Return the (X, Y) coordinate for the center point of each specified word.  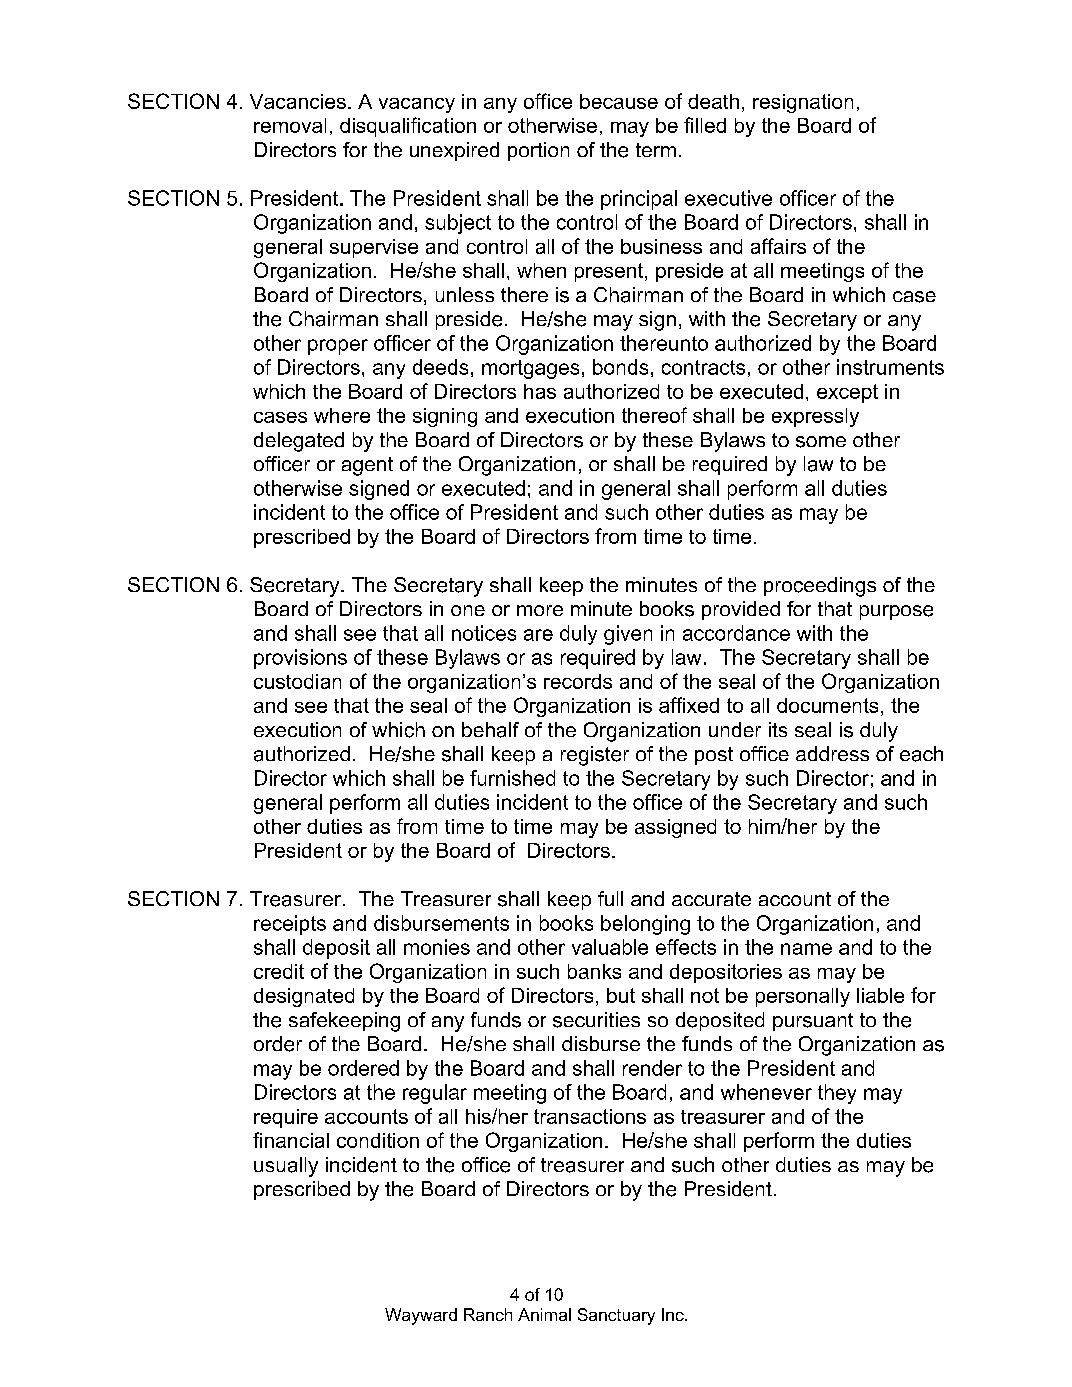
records (578, 681)
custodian (297, 681)
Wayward (421, 1316)
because (619, 101)
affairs (778, 246)
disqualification (408, 127)
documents (827, 705)
